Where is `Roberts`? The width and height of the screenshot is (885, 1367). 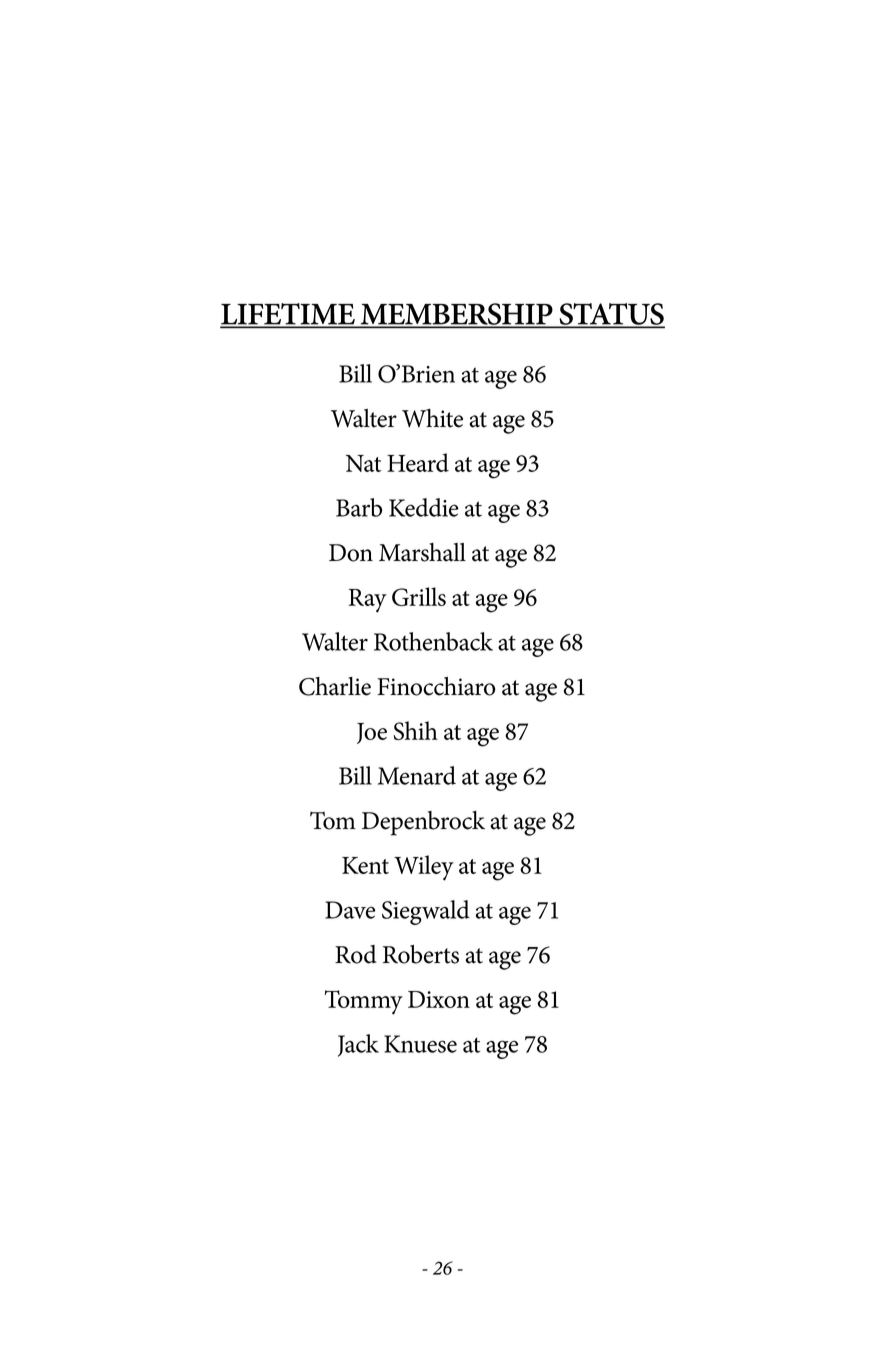 Roberts is located at coordinates (421, 954).
